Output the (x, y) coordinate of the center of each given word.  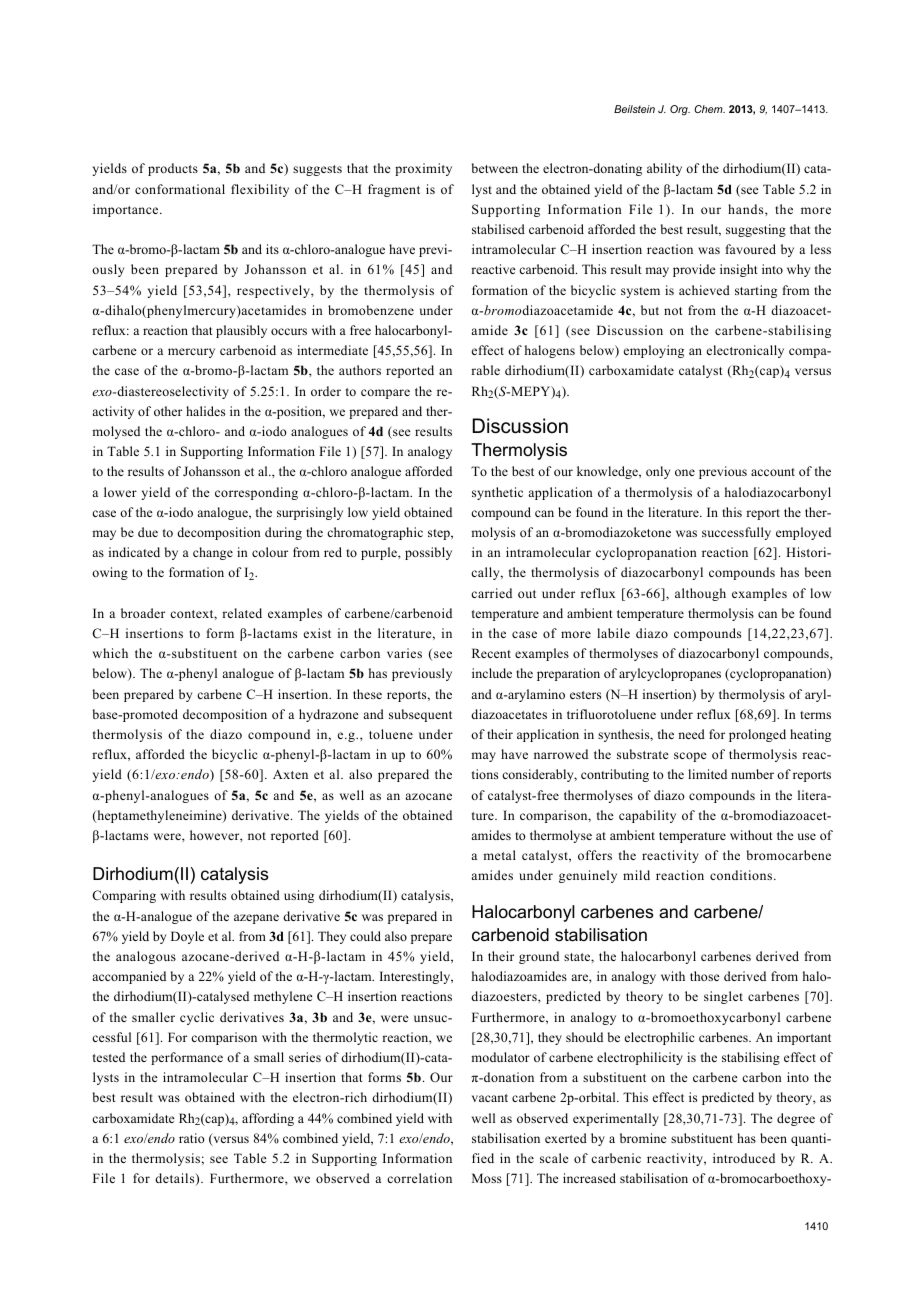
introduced (744, 1158)
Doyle (187, 937)
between (495, 168)
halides (205, 411)
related (242, 613)
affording (268, 1119)
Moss (487, 1178)
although (700, 594)
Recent (491, 653)
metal (499, 855)
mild (636, 875)
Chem (709, 109)
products (173, 169)
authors (360, 370)
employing (654, 351)
